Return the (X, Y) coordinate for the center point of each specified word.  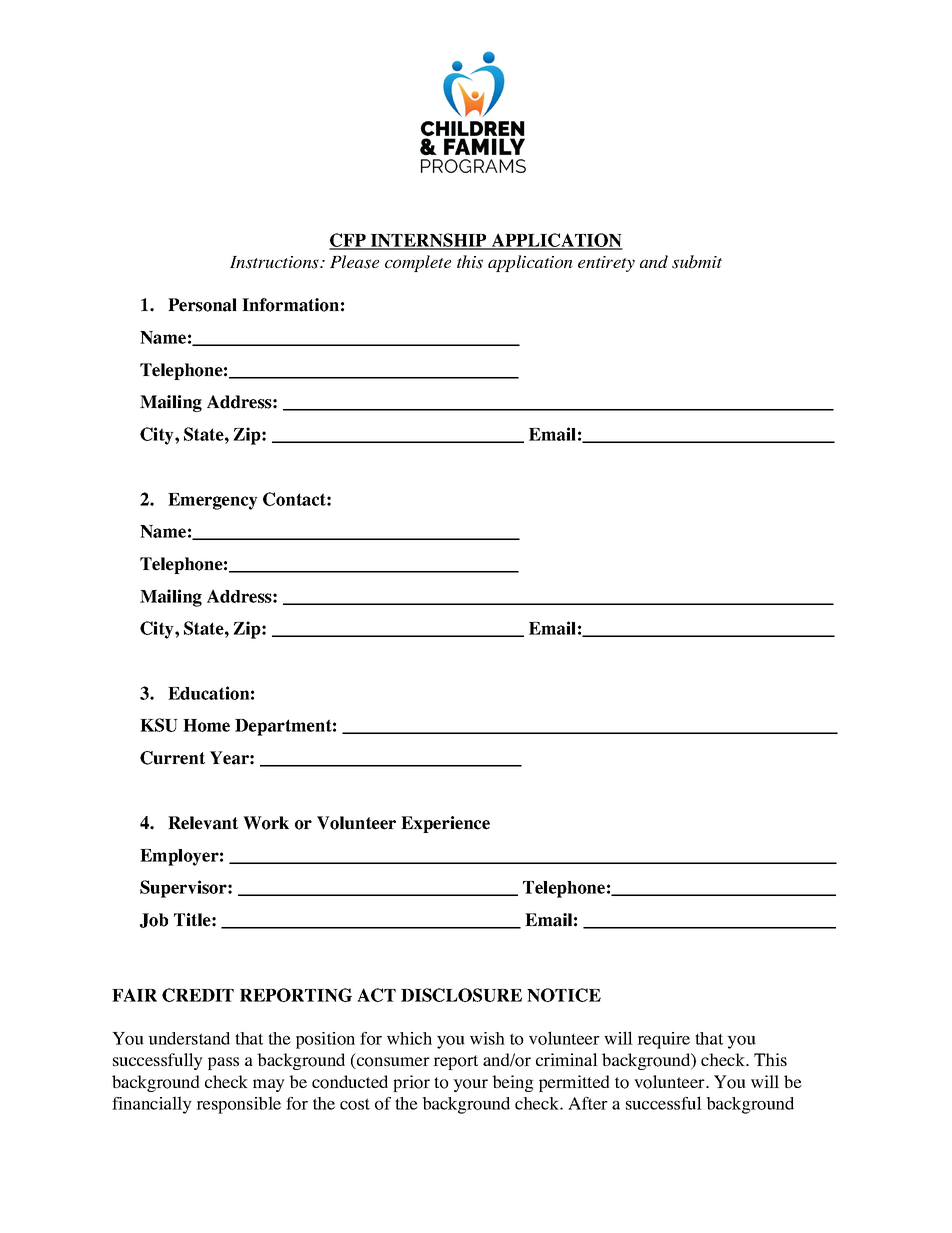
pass (223, 1063)
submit (697, 262)
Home (206, 725)
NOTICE (564, 995)
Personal (202, 305)
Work (266, 823)
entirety (606, 264)
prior (411, 1083)
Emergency (213, 501)
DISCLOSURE (461, 995)
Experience (445, 824)
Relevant (203, 823)
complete (418, 263)
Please (354, 262)
